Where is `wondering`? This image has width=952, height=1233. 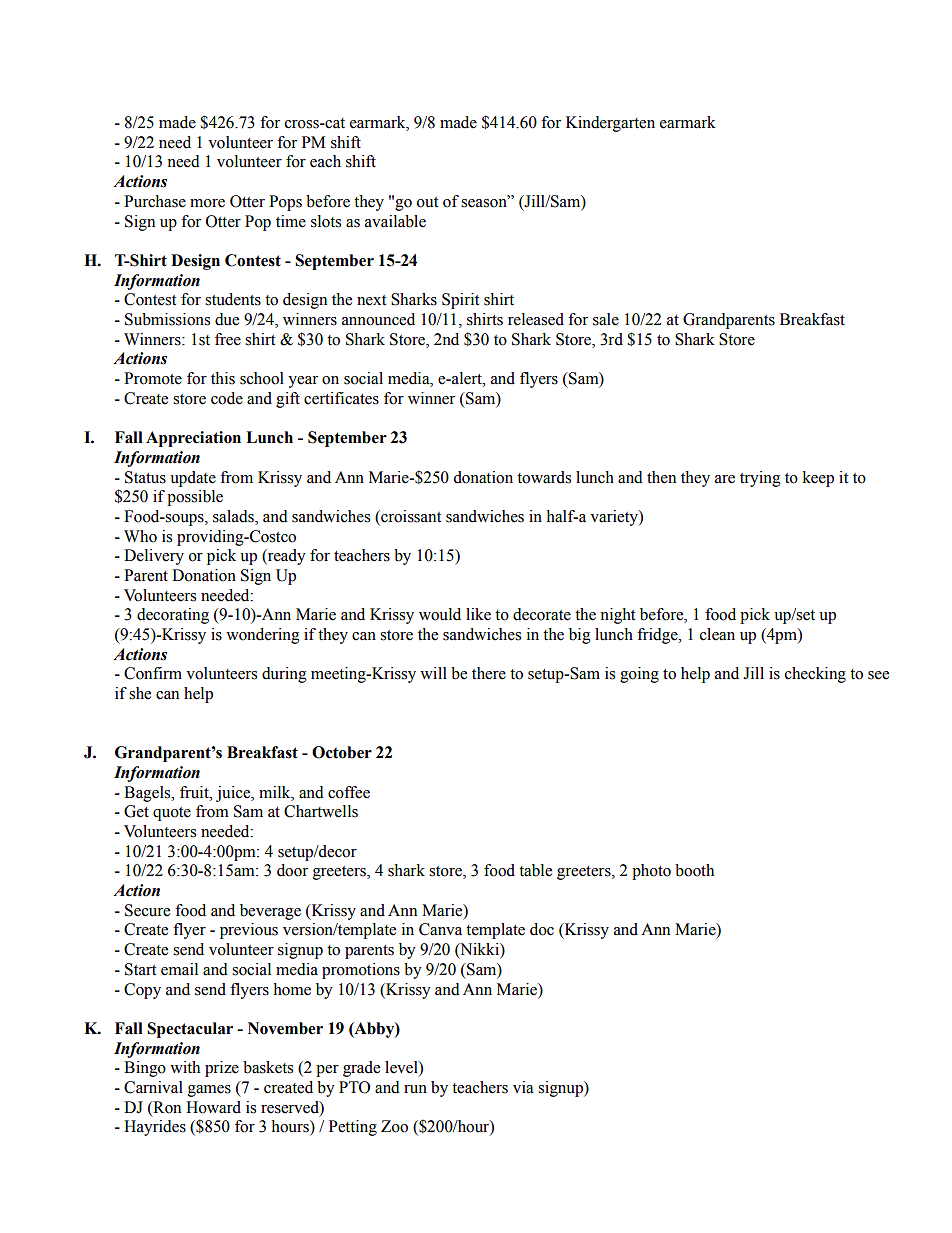 wondering is located at coordinates (263, 636).
